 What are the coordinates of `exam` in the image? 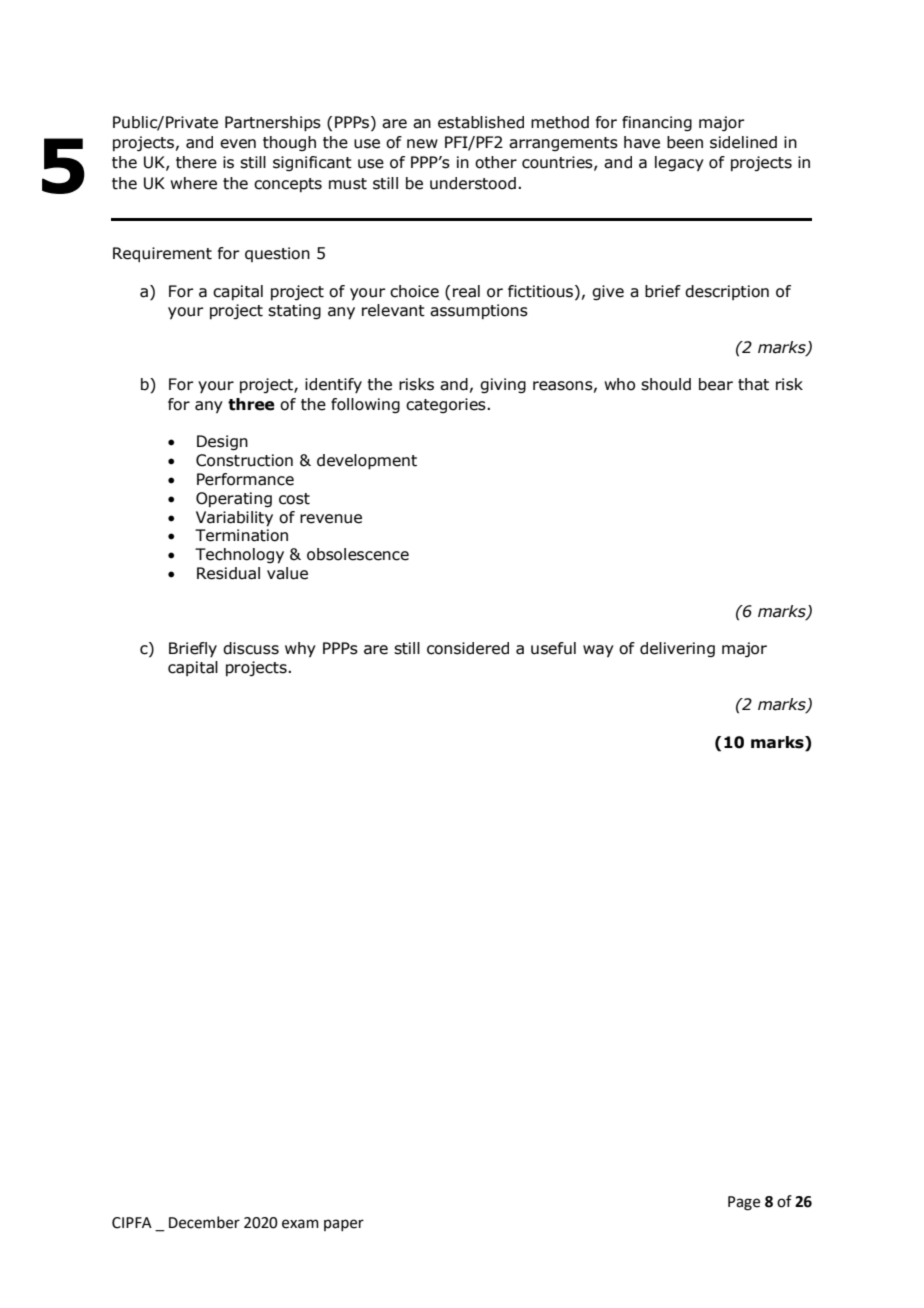 It's located at (300, 1224).
